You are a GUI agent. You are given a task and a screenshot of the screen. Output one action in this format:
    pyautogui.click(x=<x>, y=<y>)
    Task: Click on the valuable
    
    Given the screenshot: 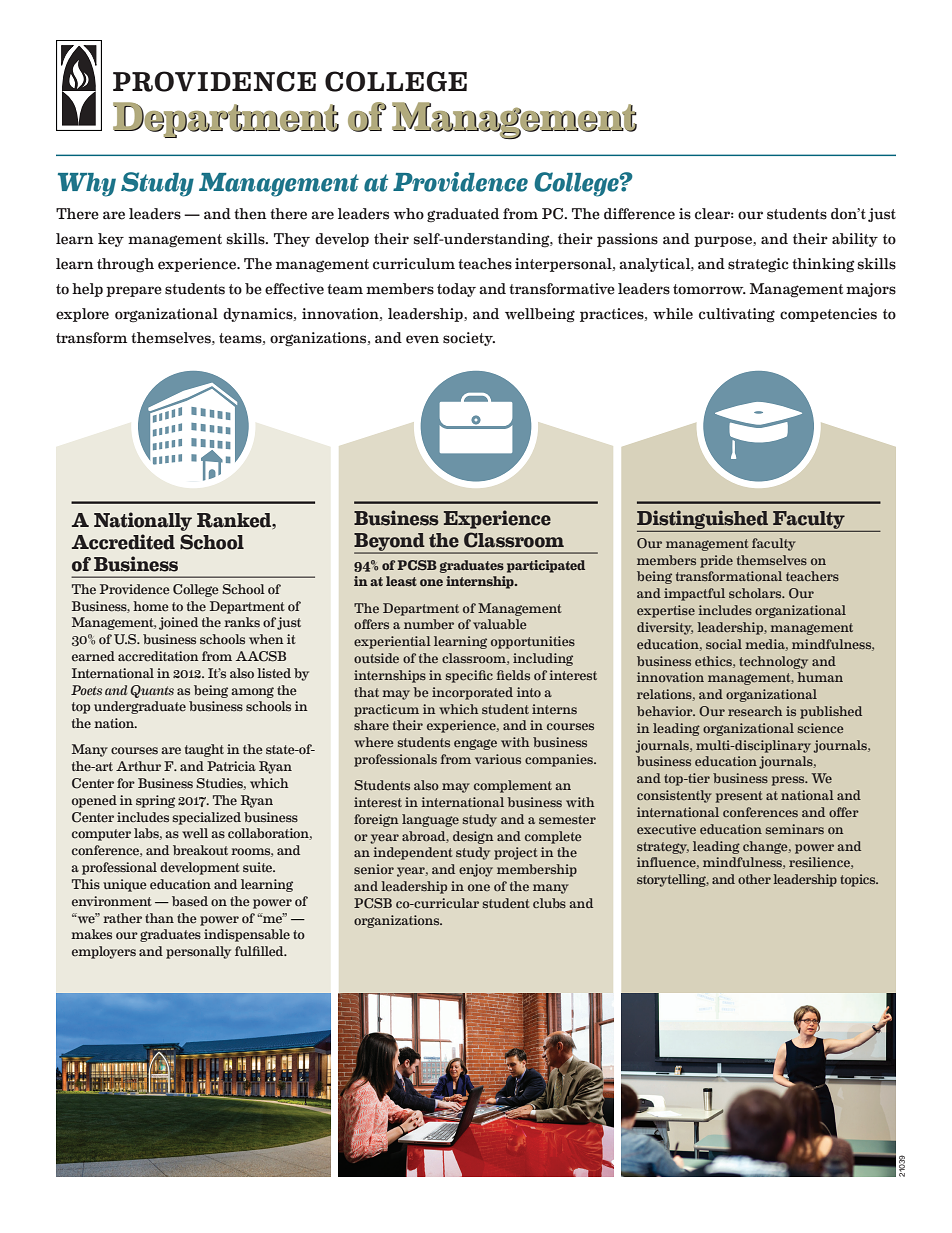 What is the action you would take?
    pyautogui.click(x=500, y=624)
